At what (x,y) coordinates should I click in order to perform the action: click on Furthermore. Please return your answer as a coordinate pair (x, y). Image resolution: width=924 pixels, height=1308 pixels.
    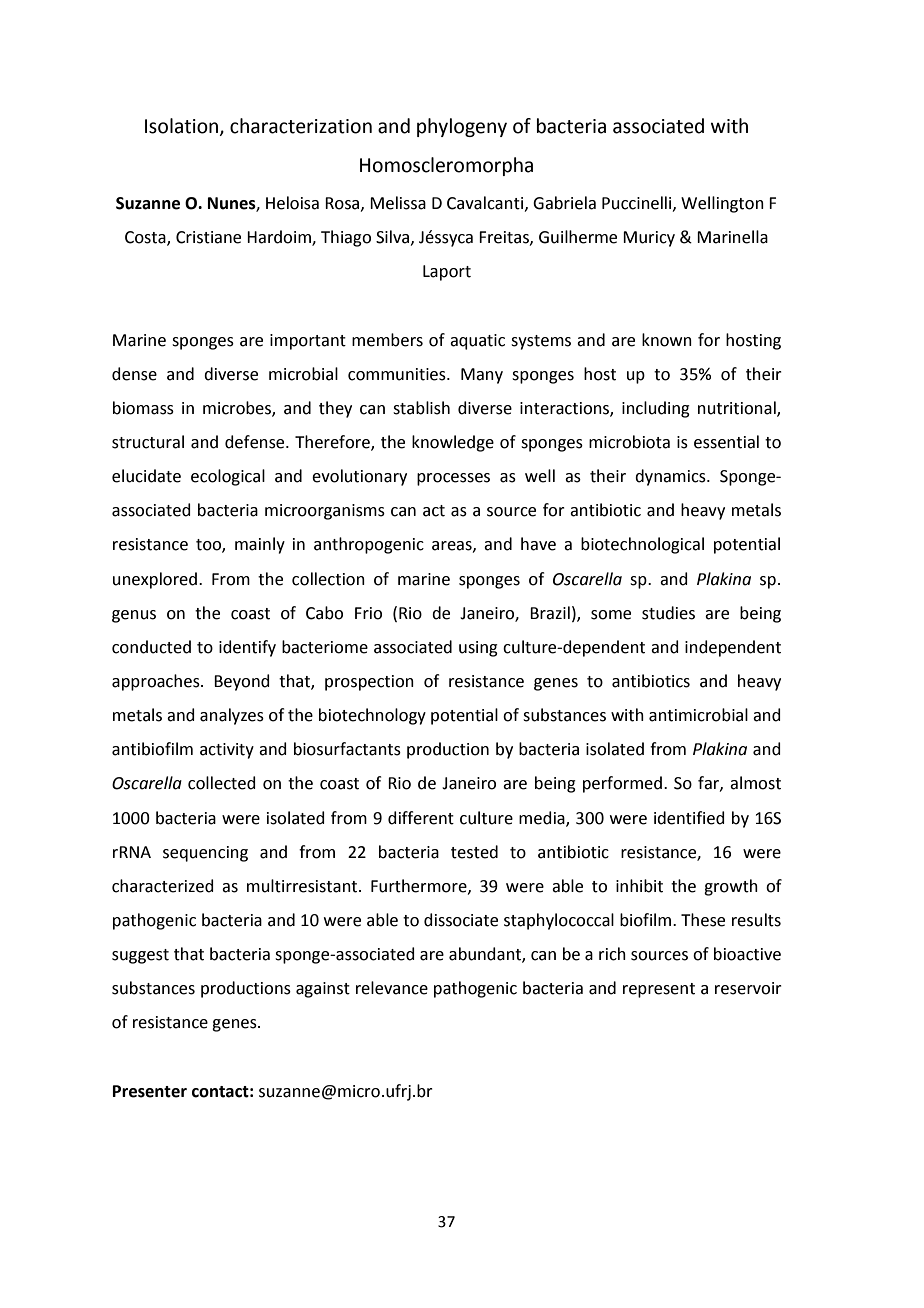
    Looking at the image, I should click on (420, 886).
